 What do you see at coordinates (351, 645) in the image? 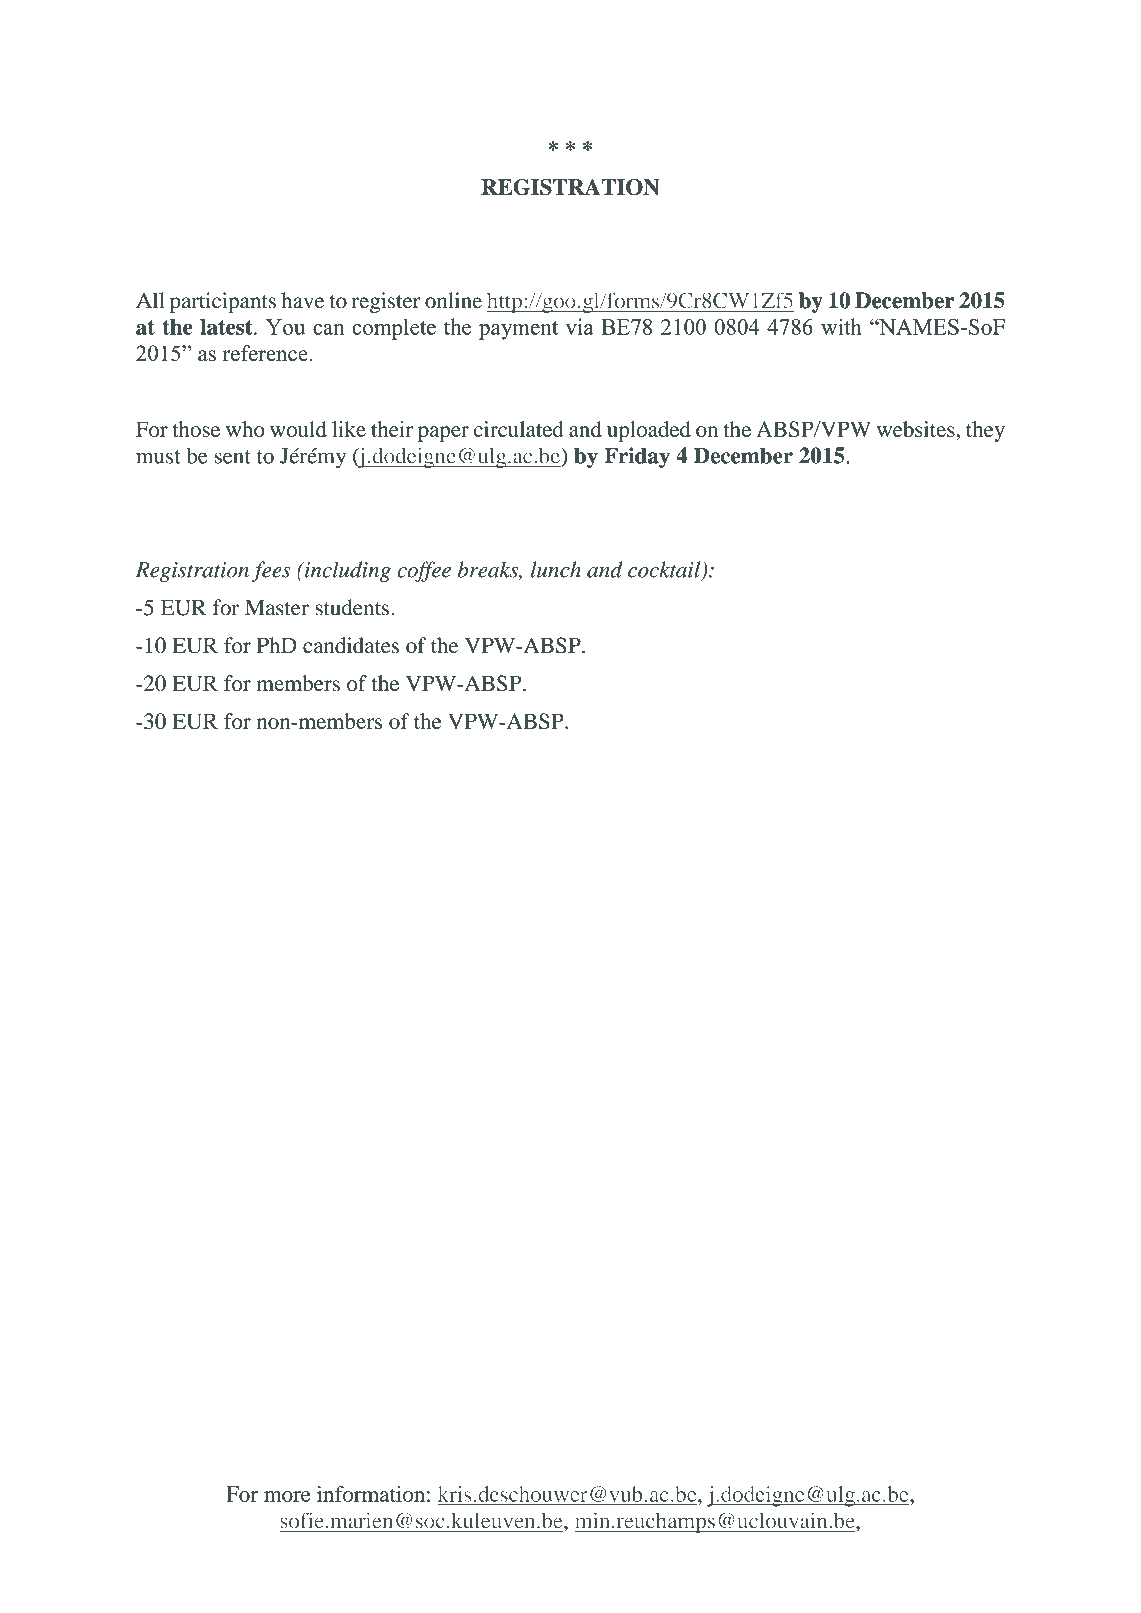
I see `candidates` at bounding box center [351, 645].
